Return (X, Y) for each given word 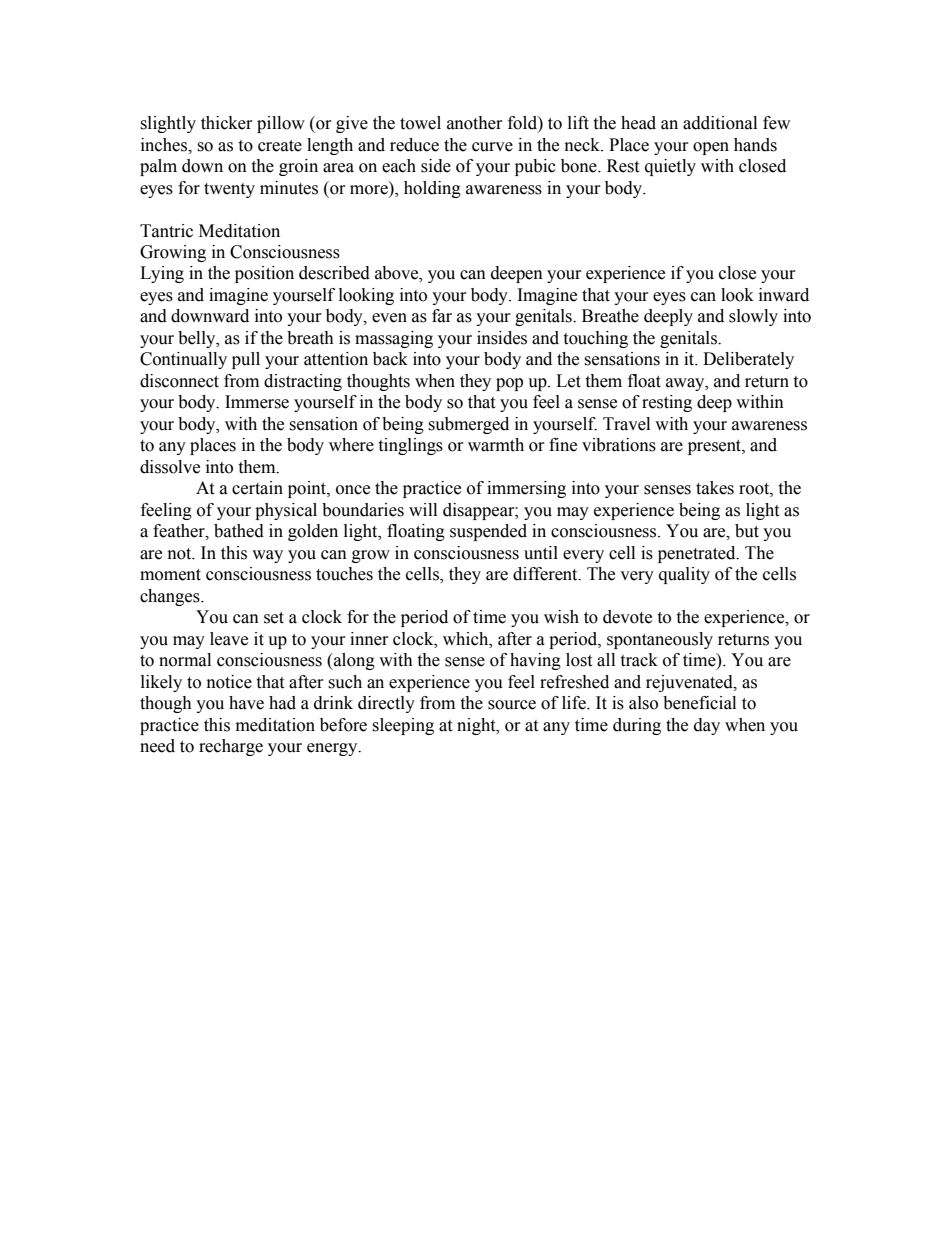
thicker (227, 123)
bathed (239, 531)
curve (492, 147)
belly (198, 339)
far (442, 316)
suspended (488, 532)
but (747, 531)
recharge (231, 747)
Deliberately (748, 360)
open (711, 148)
